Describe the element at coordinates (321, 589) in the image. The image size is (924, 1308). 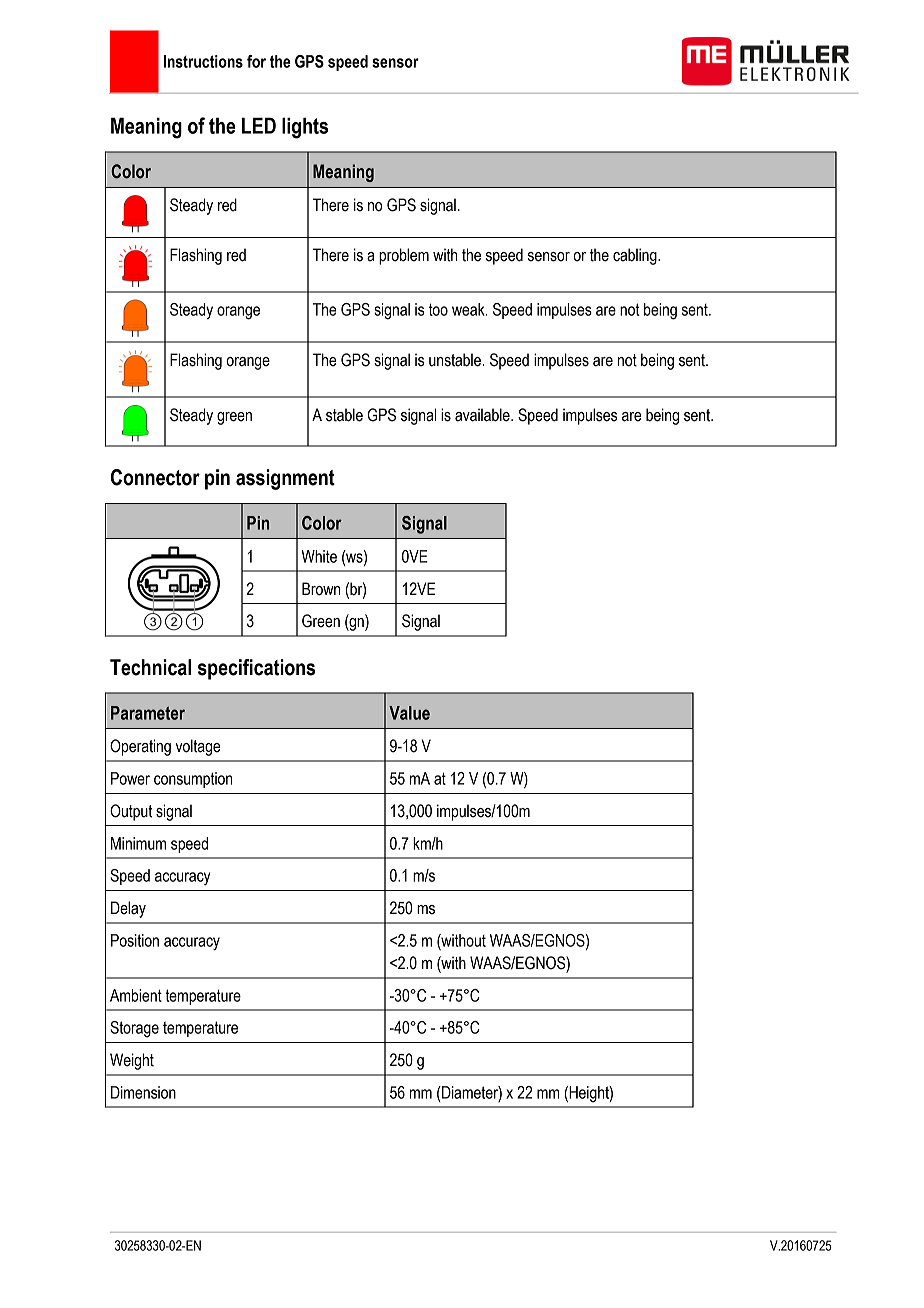
I see `Brown` at that location.
